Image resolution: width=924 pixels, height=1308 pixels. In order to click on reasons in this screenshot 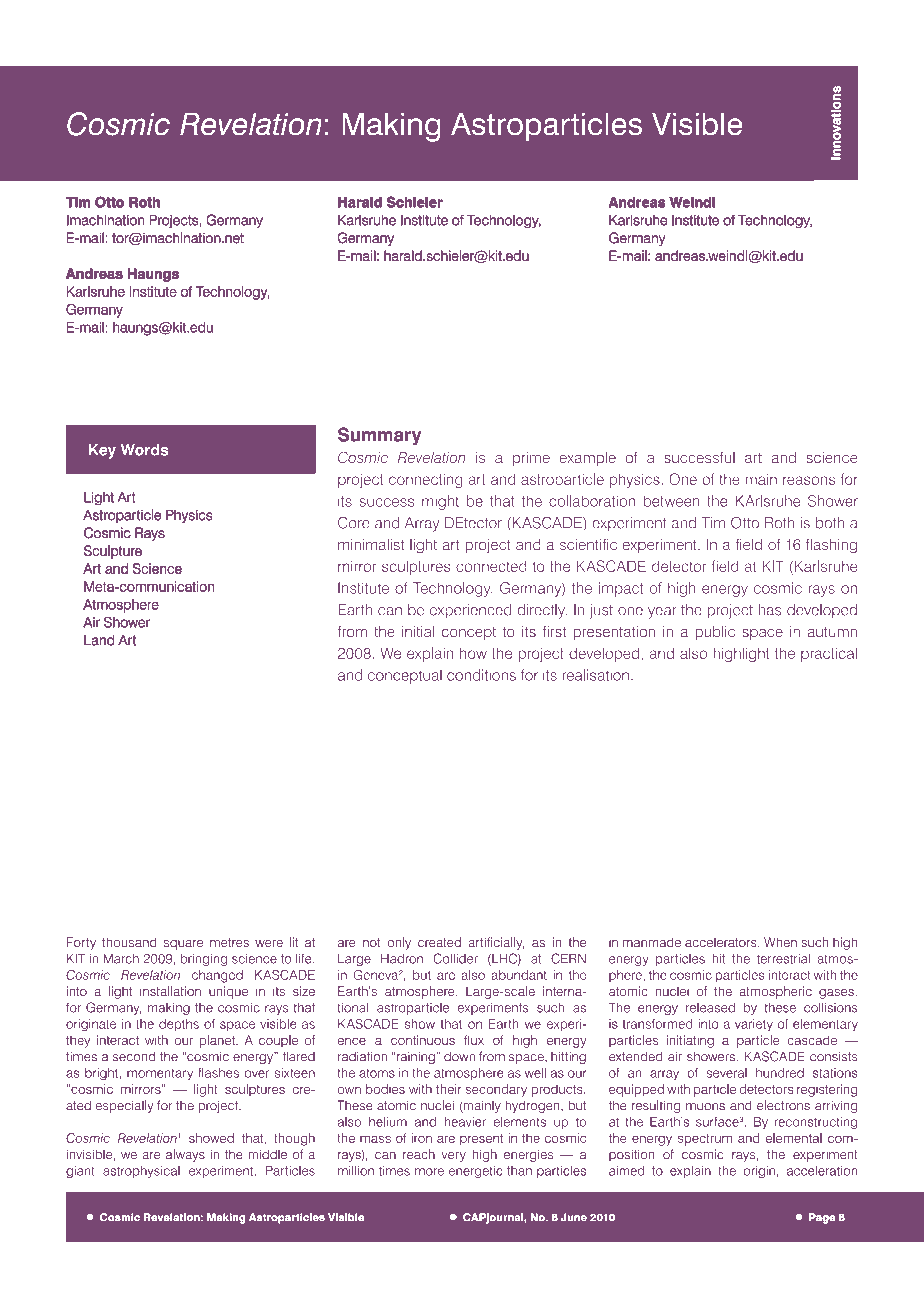, I will do `click(809, 480)`.
